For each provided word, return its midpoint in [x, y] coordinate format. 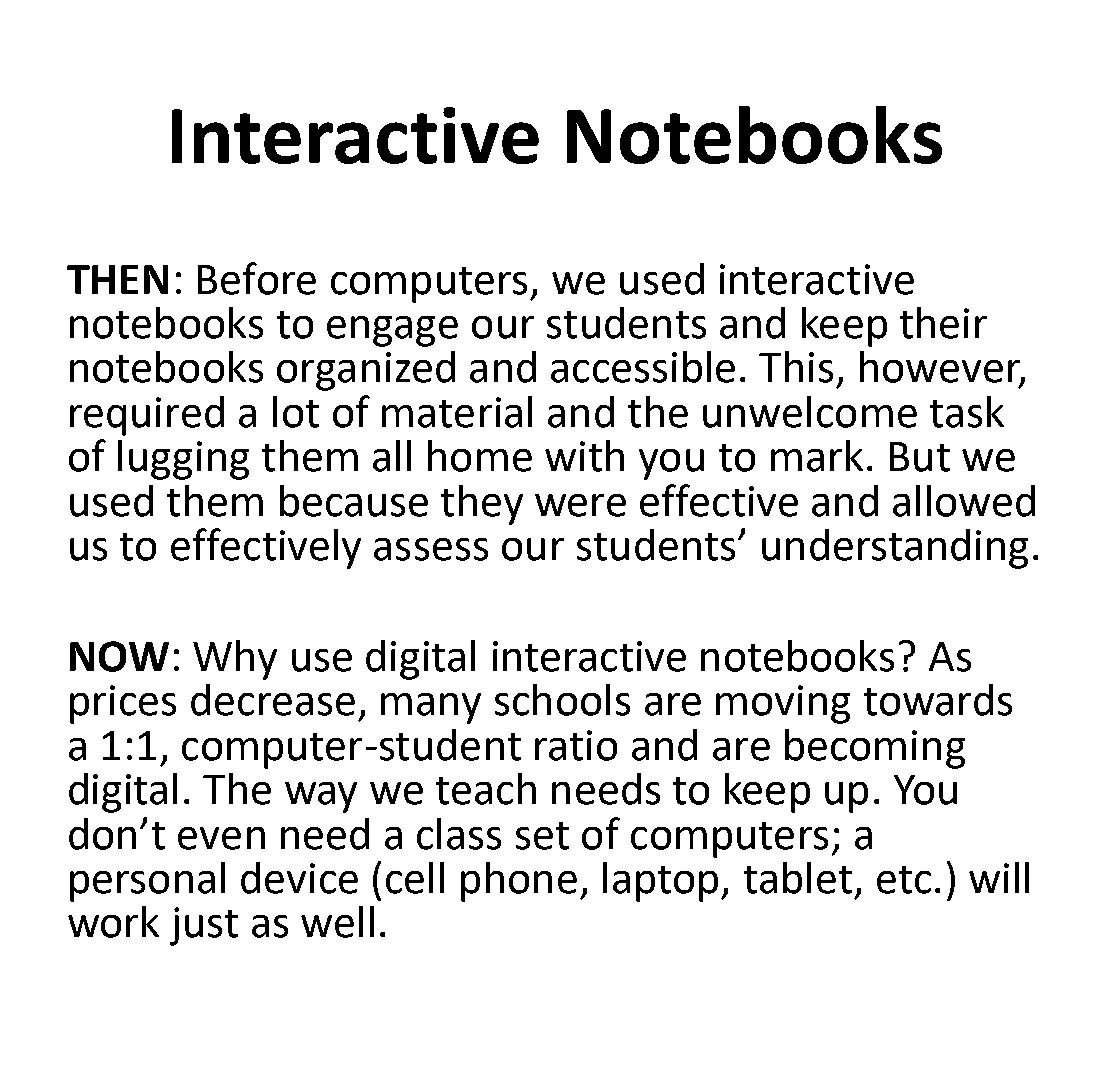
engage [392, 331]
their [943, 323]
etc [904, 880]
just [204, 926]
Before [257, 278]
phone [519, 882]
